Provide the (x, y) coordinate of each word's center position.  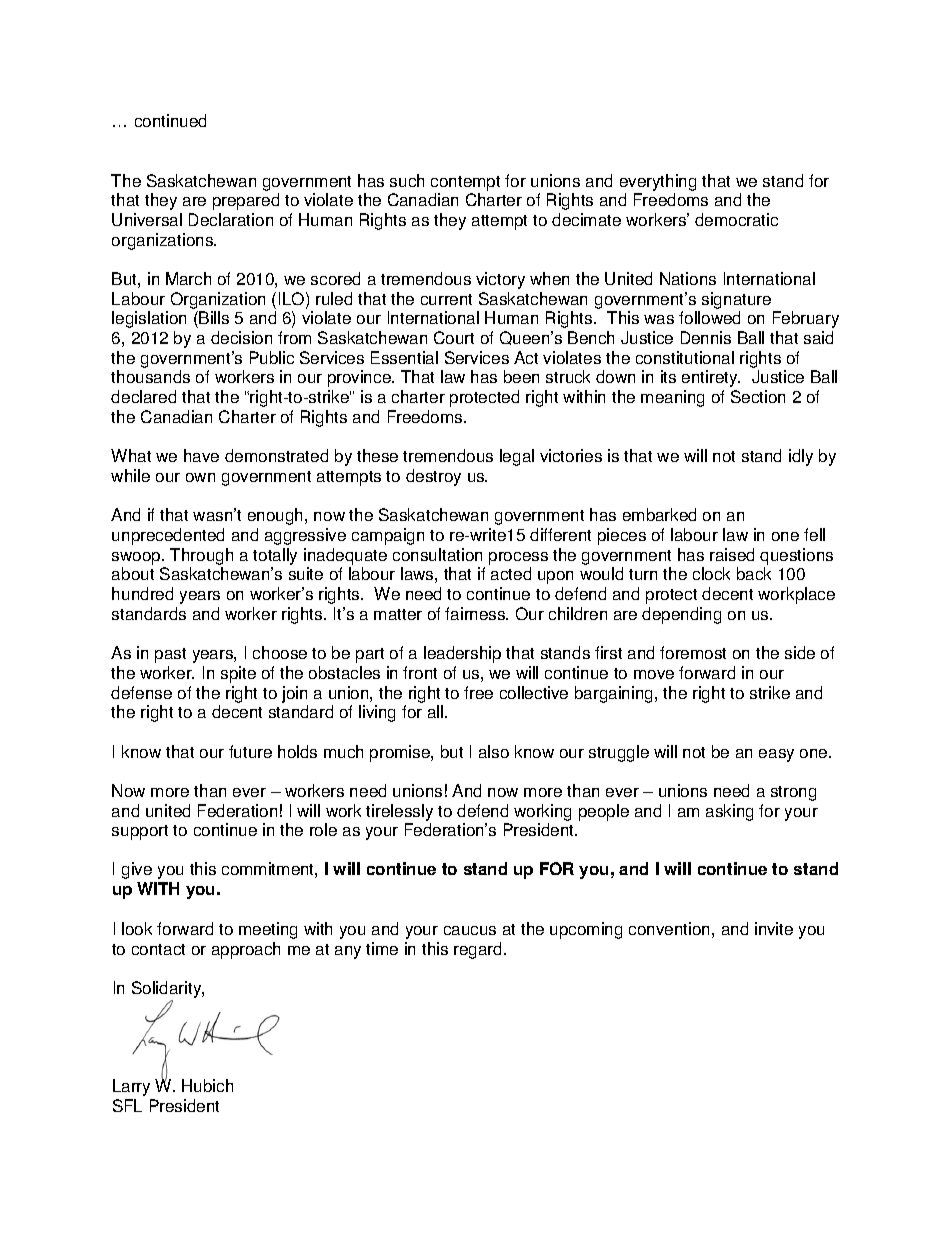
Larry (131, 1087)
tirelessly (399, 812)
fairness (476, 613)
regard (479, 950)
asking (729, 812)
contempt (465, 183)
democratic (736, 219)
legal (517, 457)
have (201, 455)
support (140, 832)
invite (774, 928)
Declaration (231, 219)
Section (758, 396)
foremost (693, 652)
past (170, 655)
